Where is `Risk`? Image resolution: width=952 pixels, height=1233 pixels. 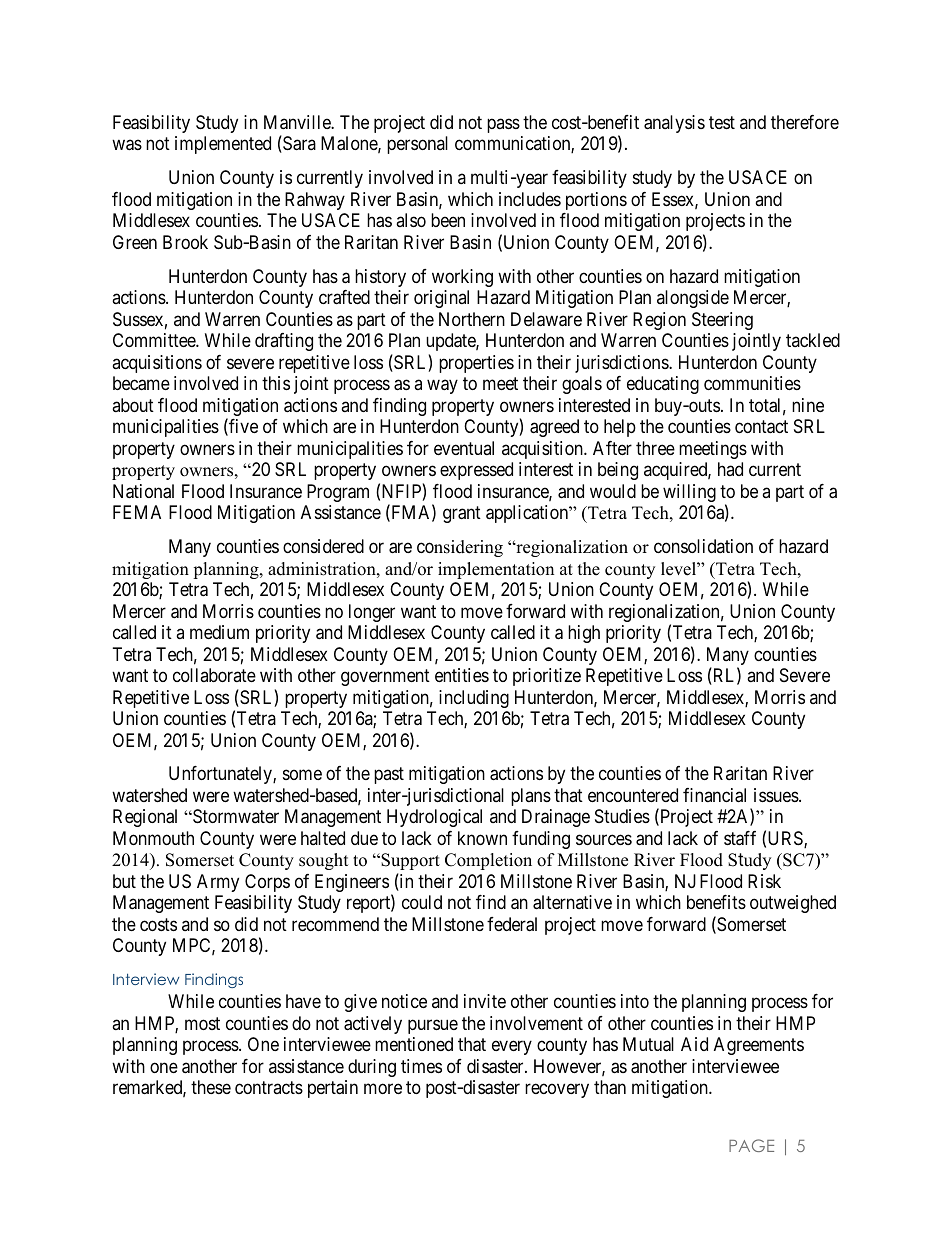
Risk is located at coordinates (764, 881).
